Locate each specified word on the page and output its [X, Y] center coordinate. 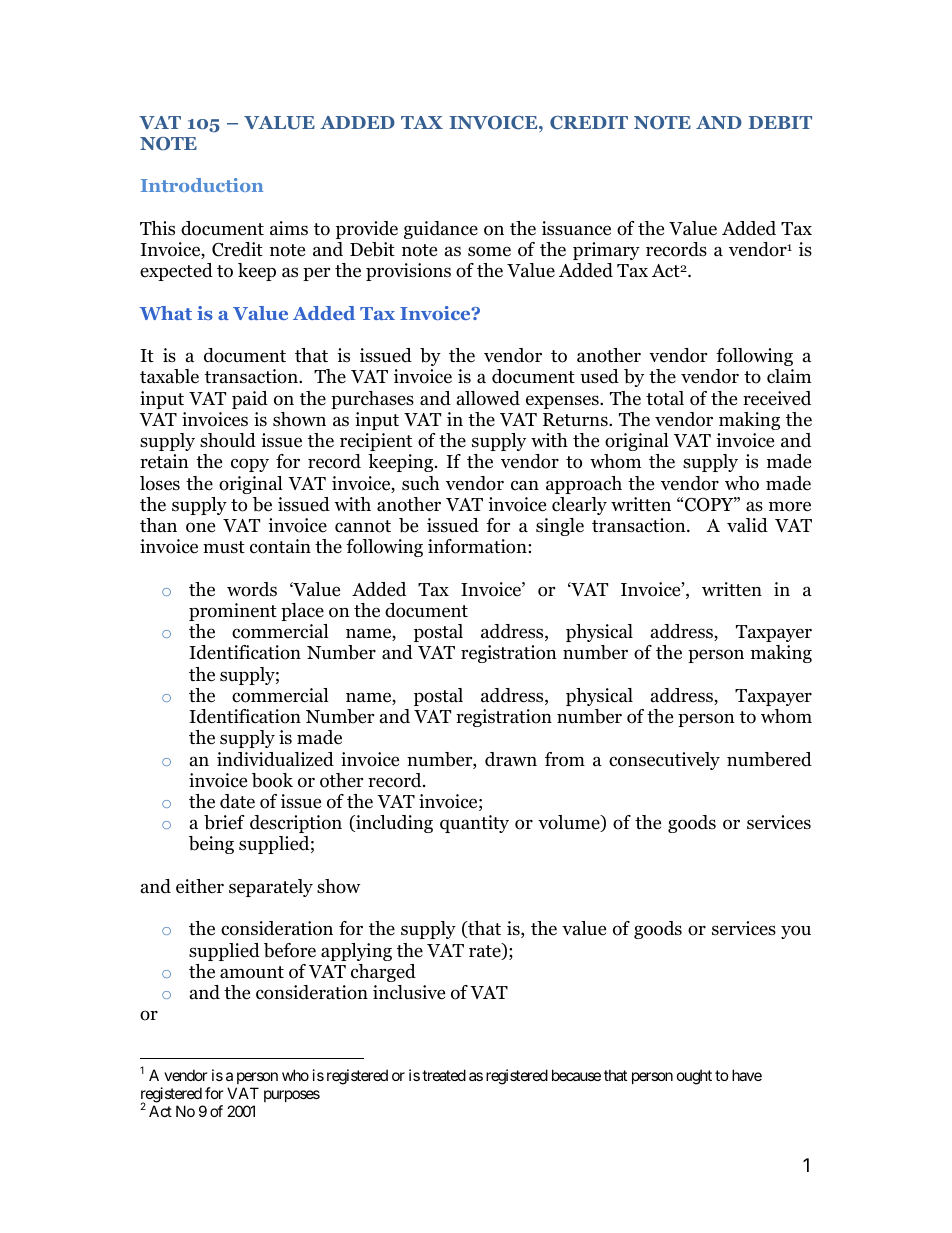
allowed [488, 398]
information [478, 546]
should [228, 440]
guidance [441, 230]
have [747, 1075]
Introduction [202, 185]
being [211, 845]
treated [444, 1075]
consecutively [664, 761]
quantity [474, 824]
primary [606, 251]
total [665, 398]
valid [747, 525]
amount [252, 972]
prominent [233, 612]
